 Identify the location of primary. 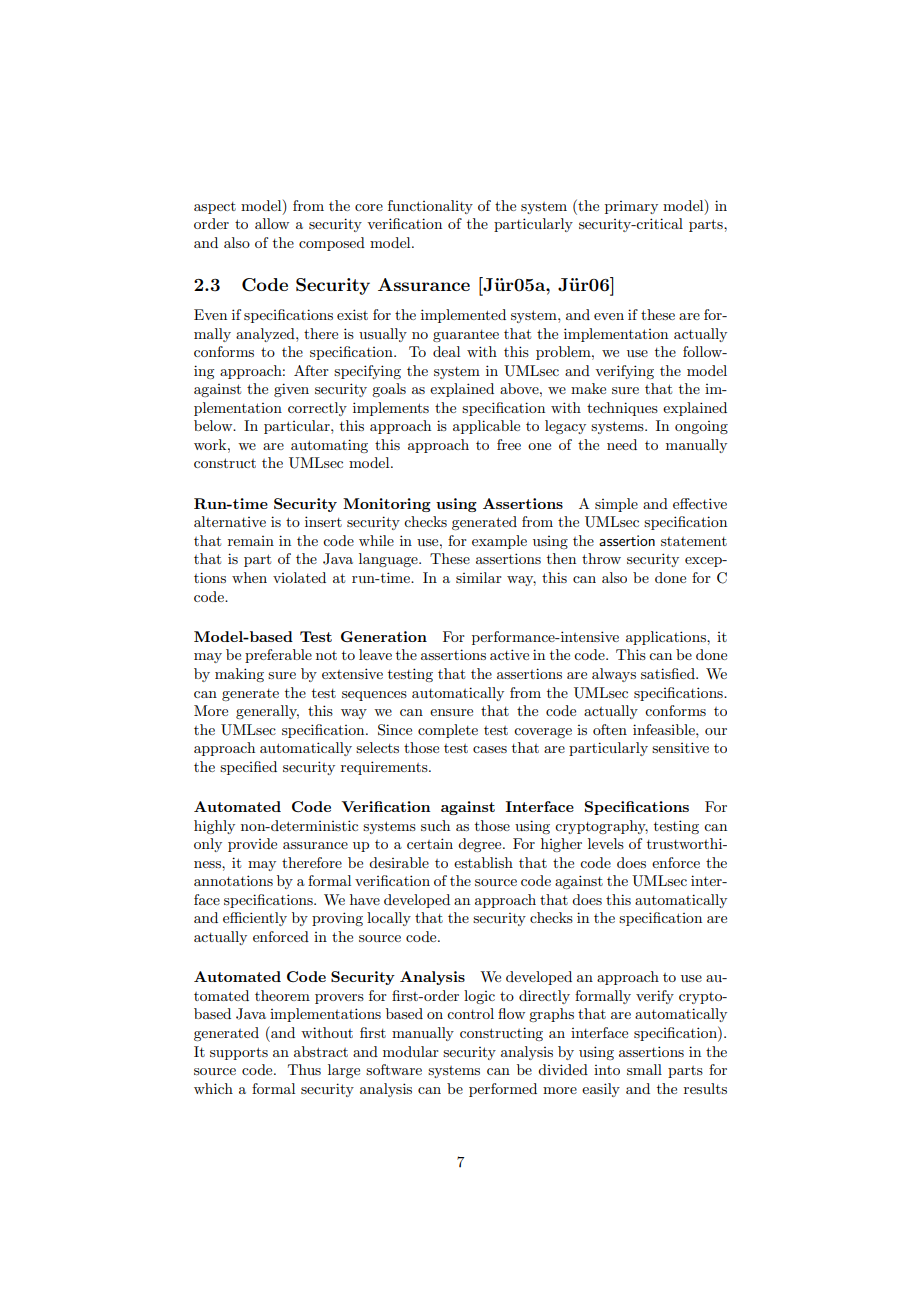
(631, 207).
